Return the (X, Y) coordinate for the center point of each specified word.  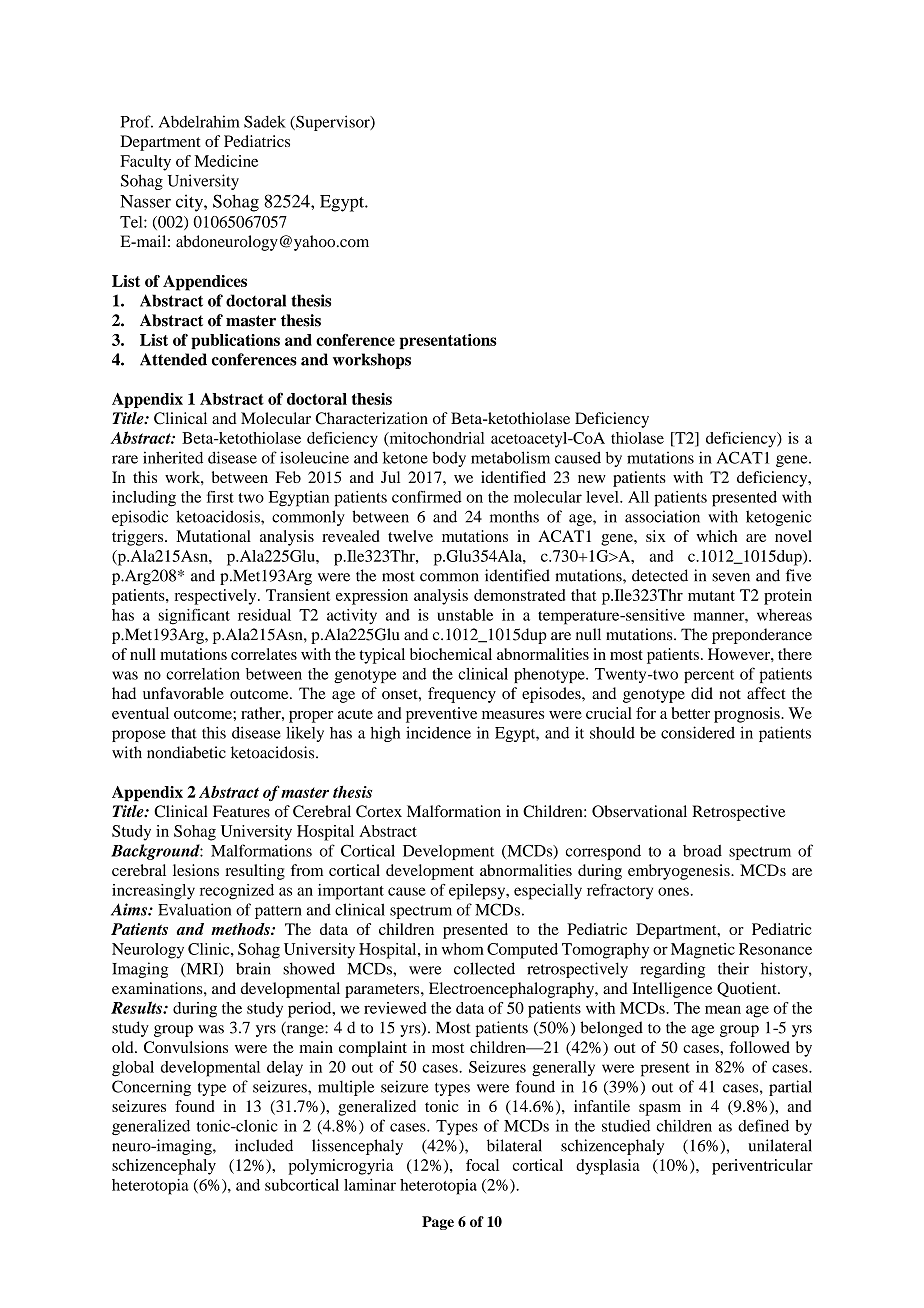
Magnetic (703, 951)
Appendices (205, 283)
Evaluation (194, 909)
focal (482, 1165)
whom (463, 949)
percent (709, 676)
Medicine (226, 161)
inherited (173, 457)
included (264, 1145)
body (449, 459)
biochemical (451, 654)
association (662, 516)
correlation (203, 673)
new (592, 479)
